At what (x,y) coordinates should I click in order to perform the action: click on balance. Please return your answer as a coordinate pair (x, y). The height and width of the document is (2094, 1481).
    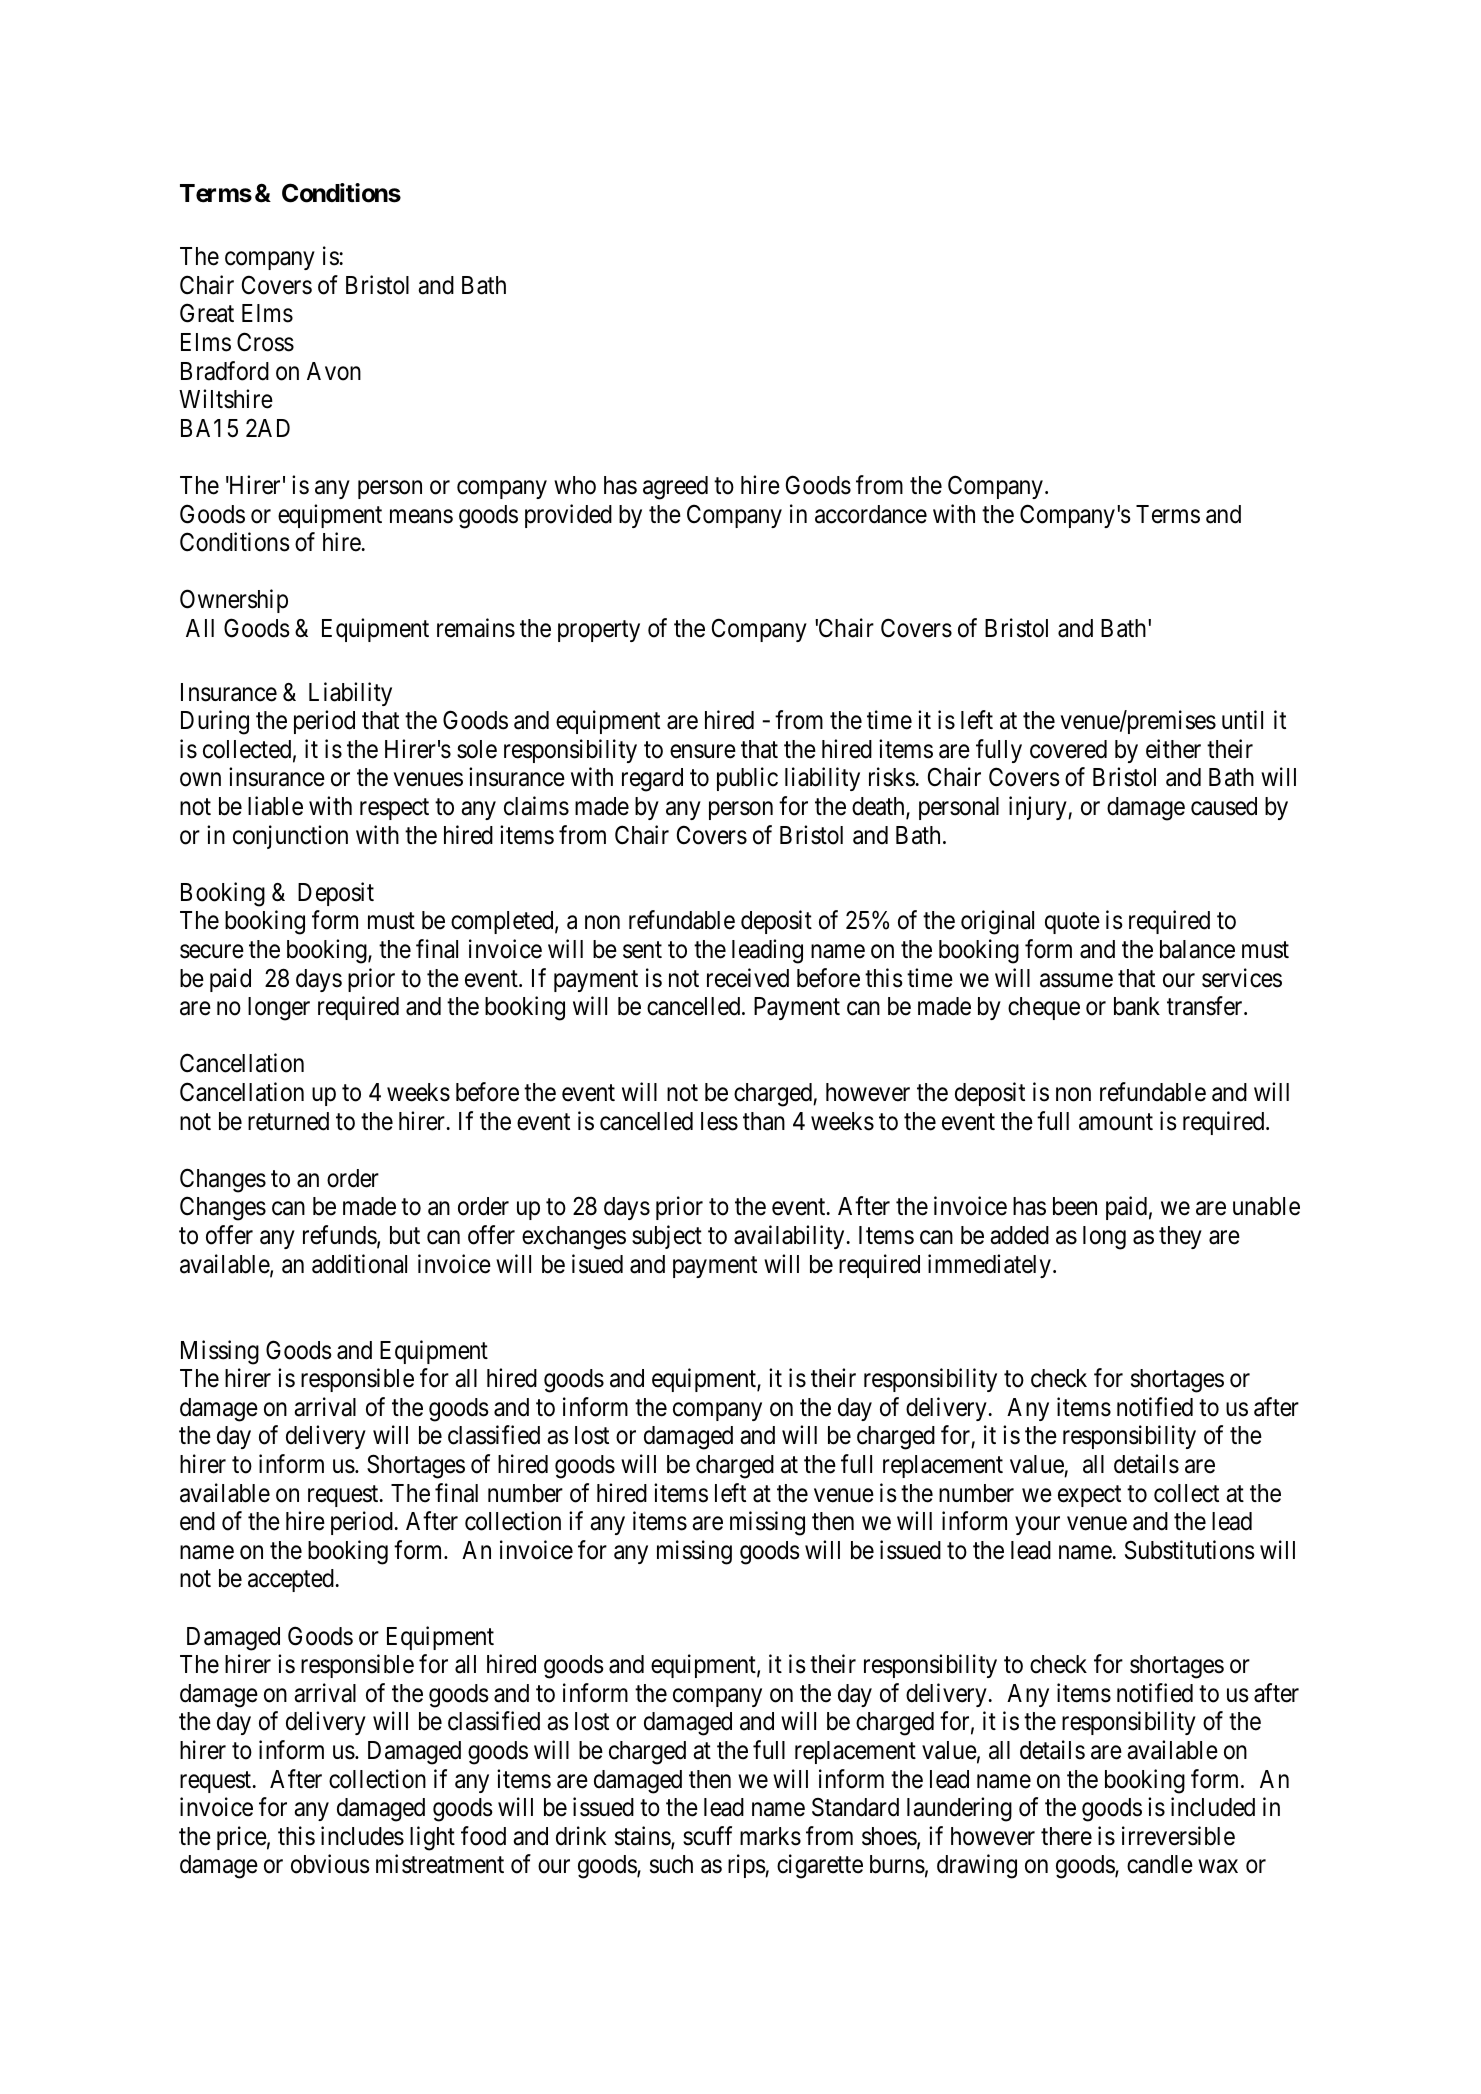
    Looking at the image, I should click on (1197, 949).
